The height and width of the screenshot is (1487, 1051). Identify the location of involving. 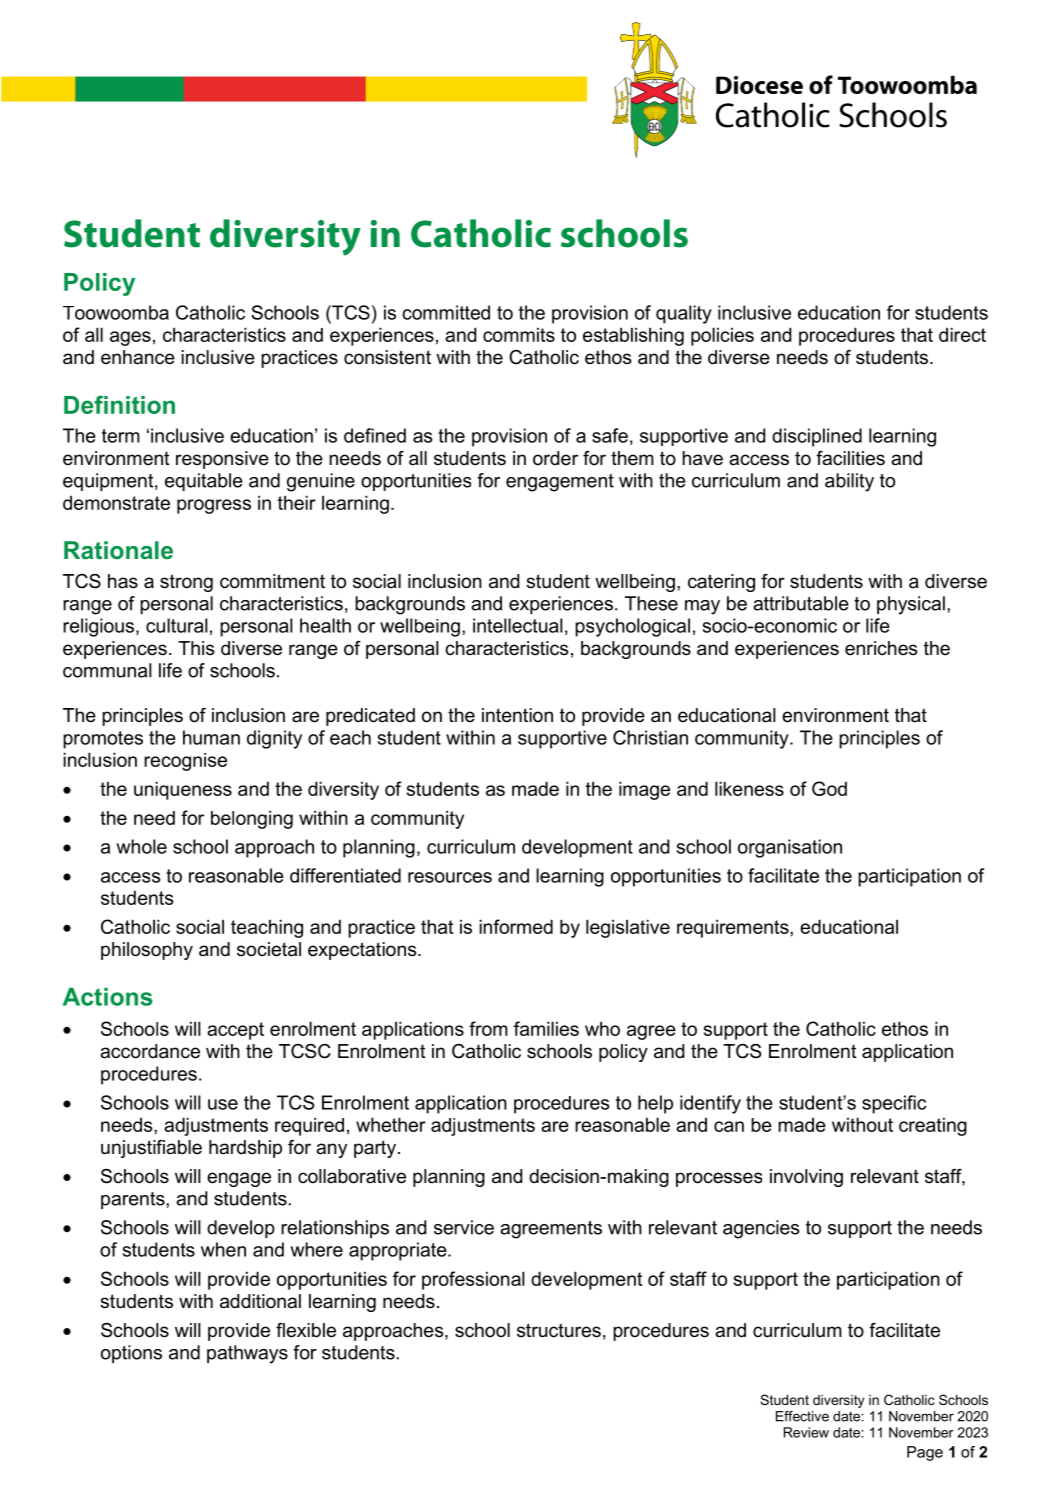
(806, 1178).
